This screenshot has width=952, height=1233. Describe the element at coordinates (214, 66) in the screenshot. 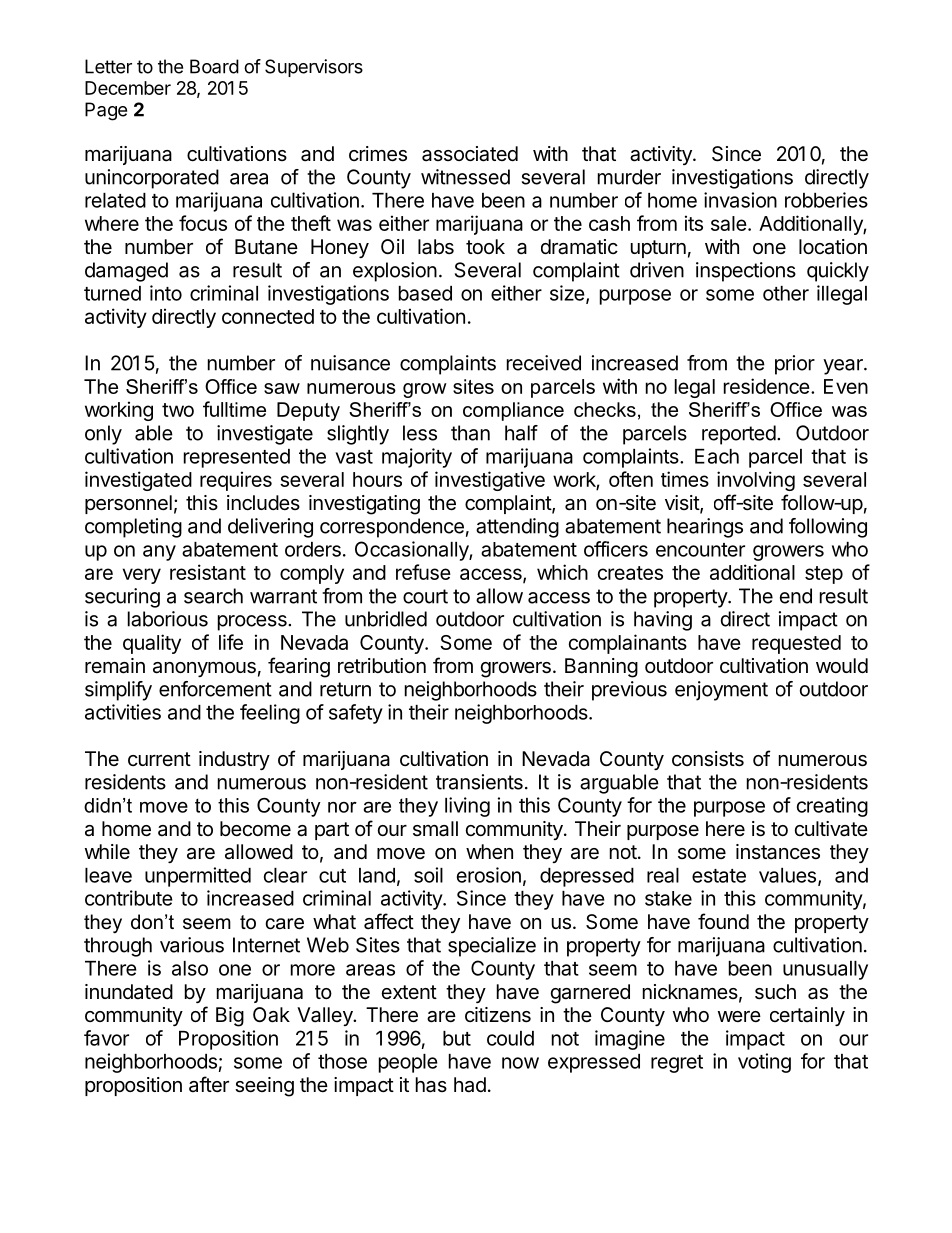

I see `Board` at that location.
